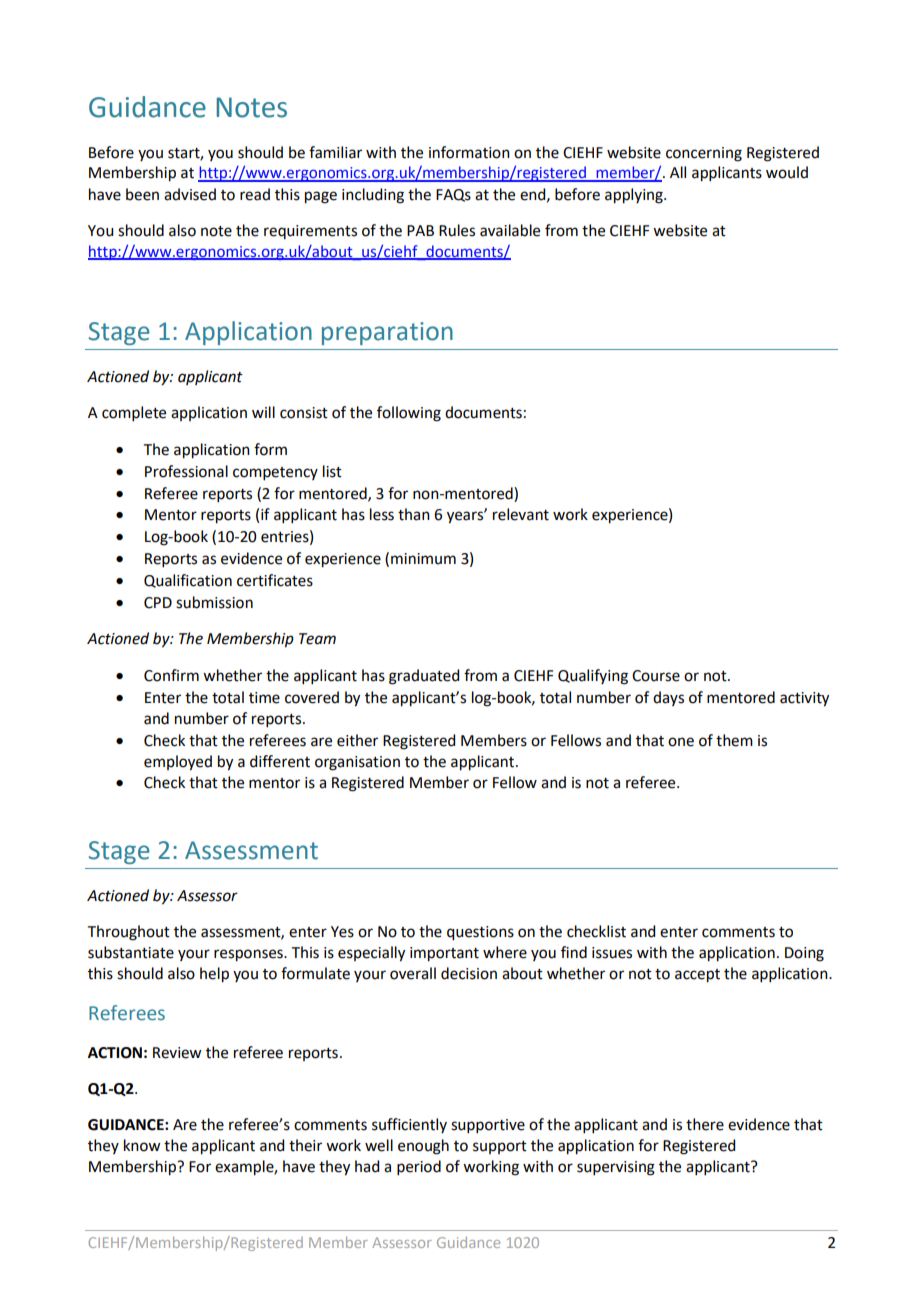 Image resolution: width=924 pixels, height=1308 pixels. Describe the element at coordinates (171, 675) in the screenshot. I see `Confirm` at that location.
